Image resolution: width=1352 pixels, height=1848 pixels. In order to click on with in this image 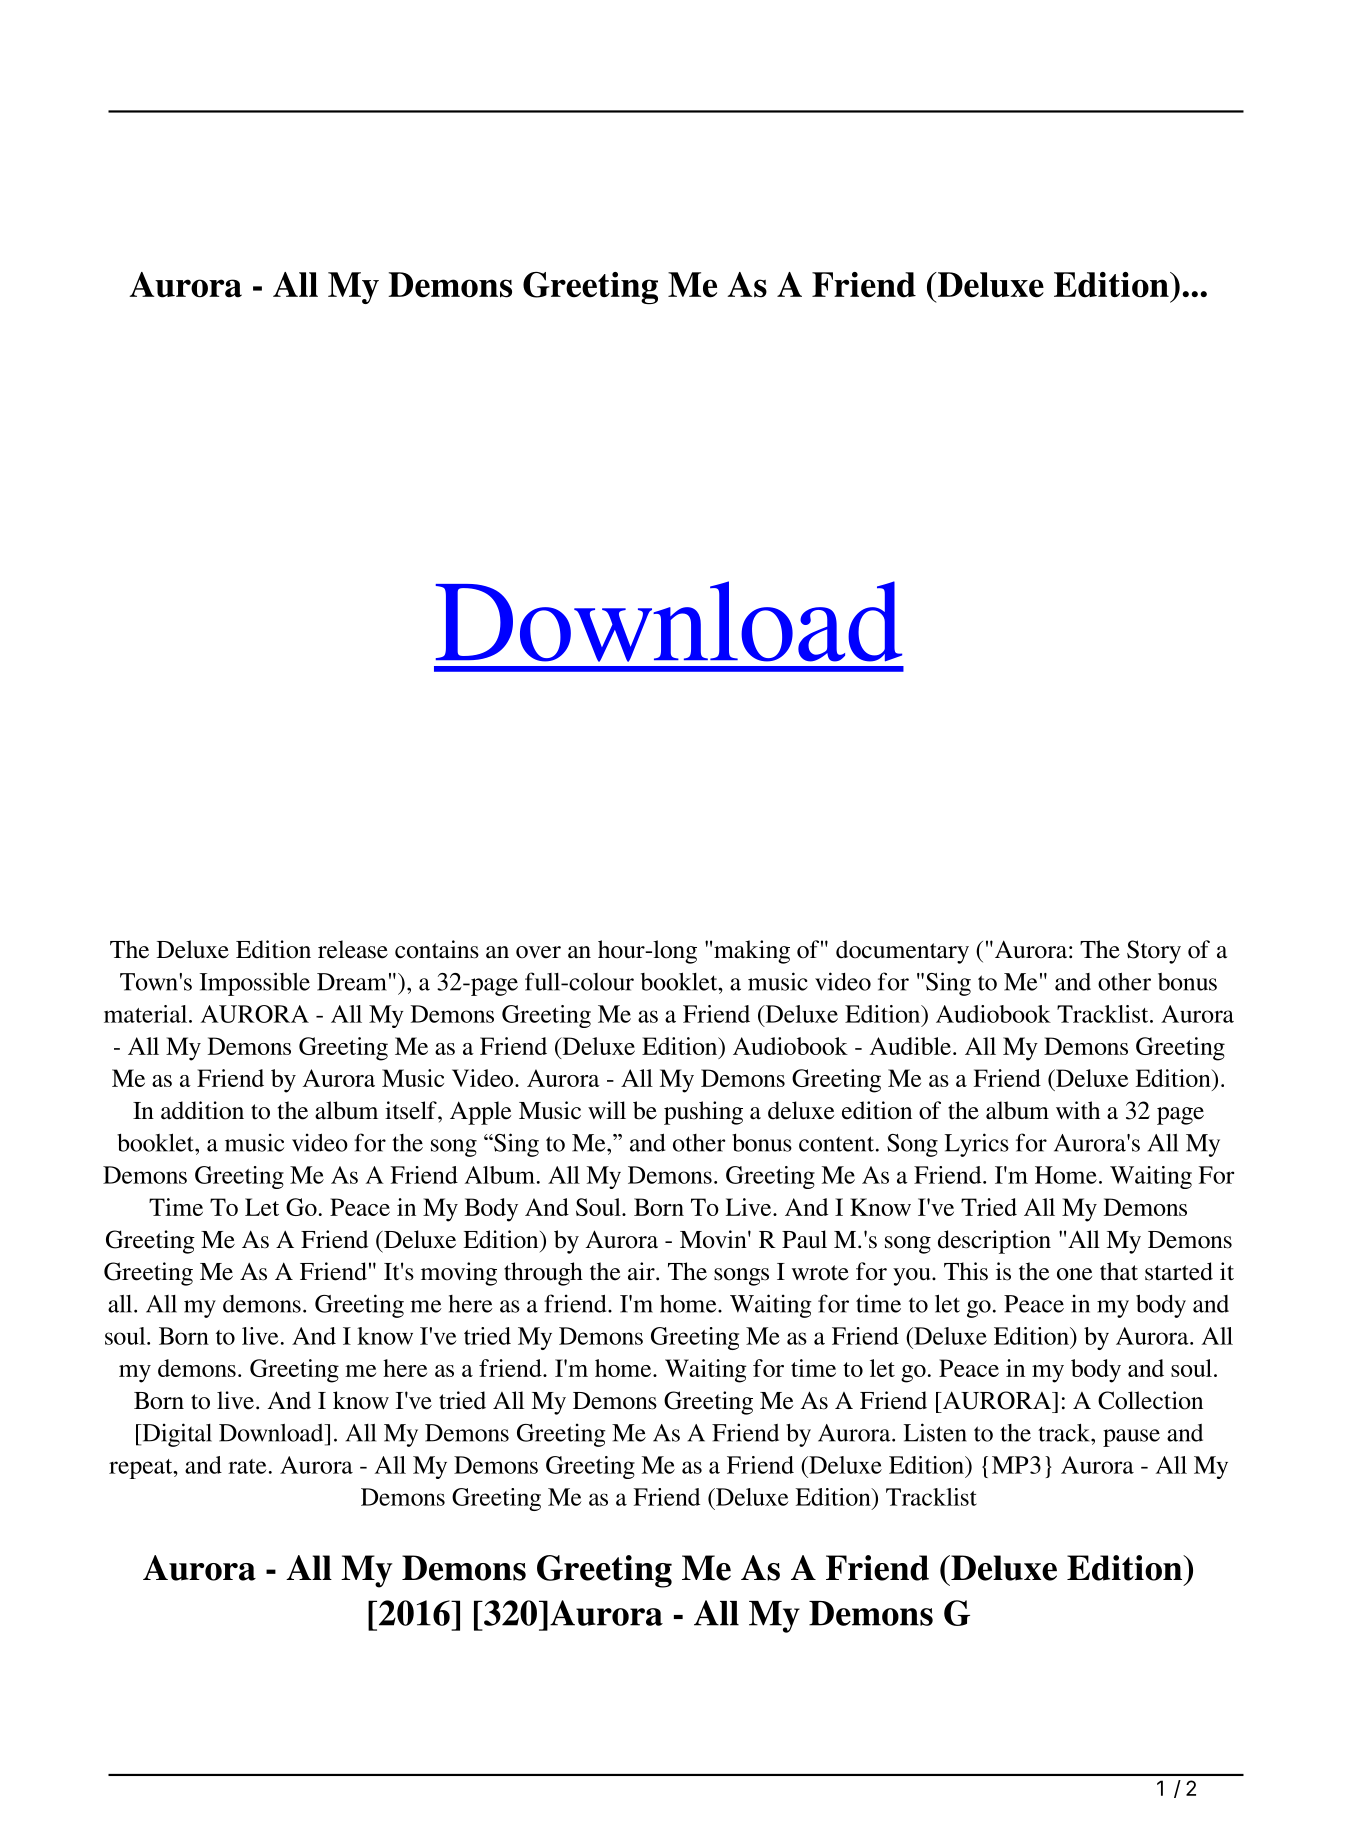, I will do `click(1078, 1110)`.
